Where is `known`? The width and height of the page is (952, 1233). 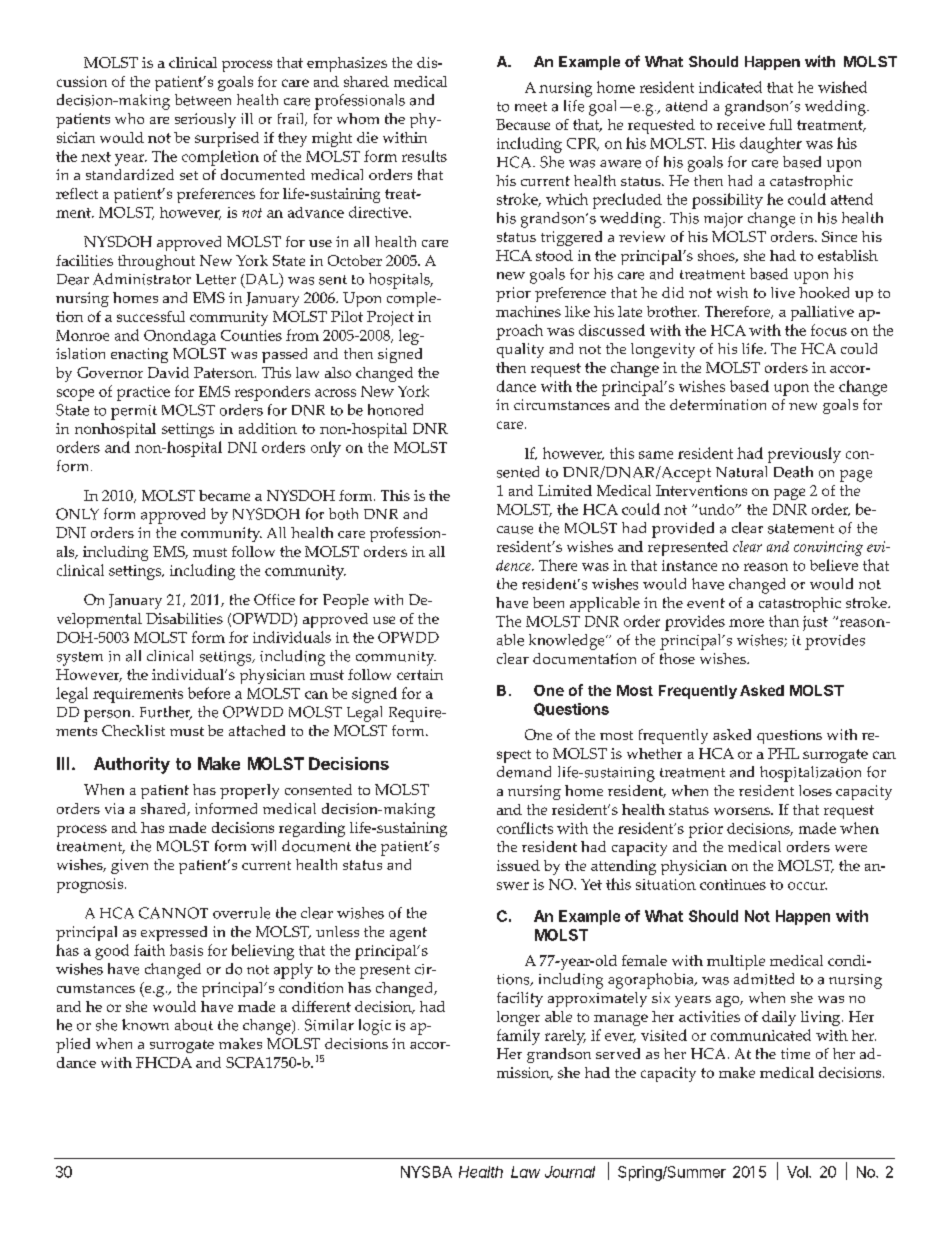
known is located at coordinates (145, 1025).
